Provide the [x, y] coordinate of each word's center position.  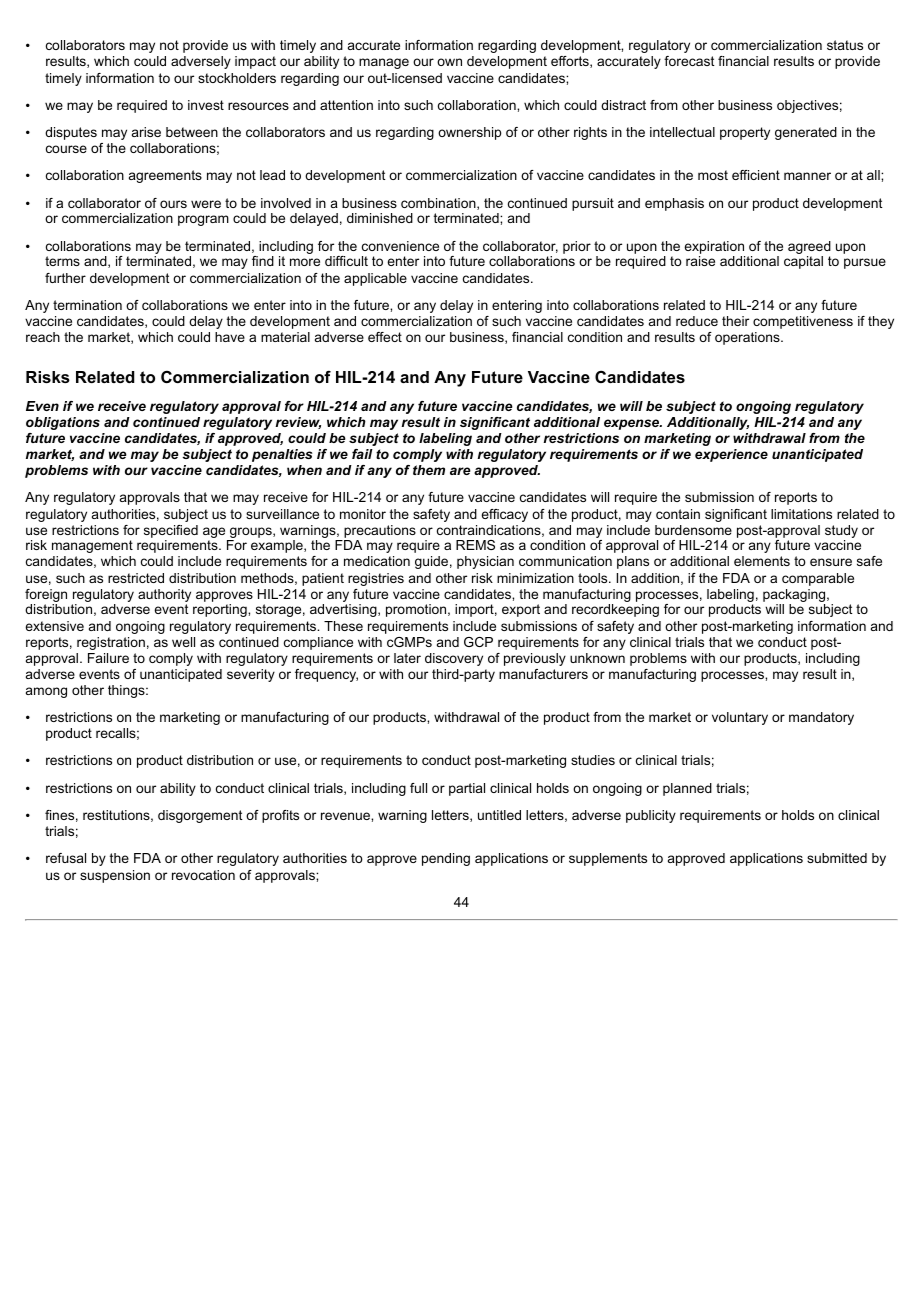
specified [171, 531]
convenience [400, 246]
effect [385, 337]
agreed [809, 247]
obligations [63, 423]
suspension [115, 876]
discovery [454, 659]
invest [206, 105]
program [203, 220]
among [46, 692]
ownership [469, 133]
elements [762, 561]
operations [748, 338]
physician [485, 562]
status [845, 45]
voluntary [740, 718]
